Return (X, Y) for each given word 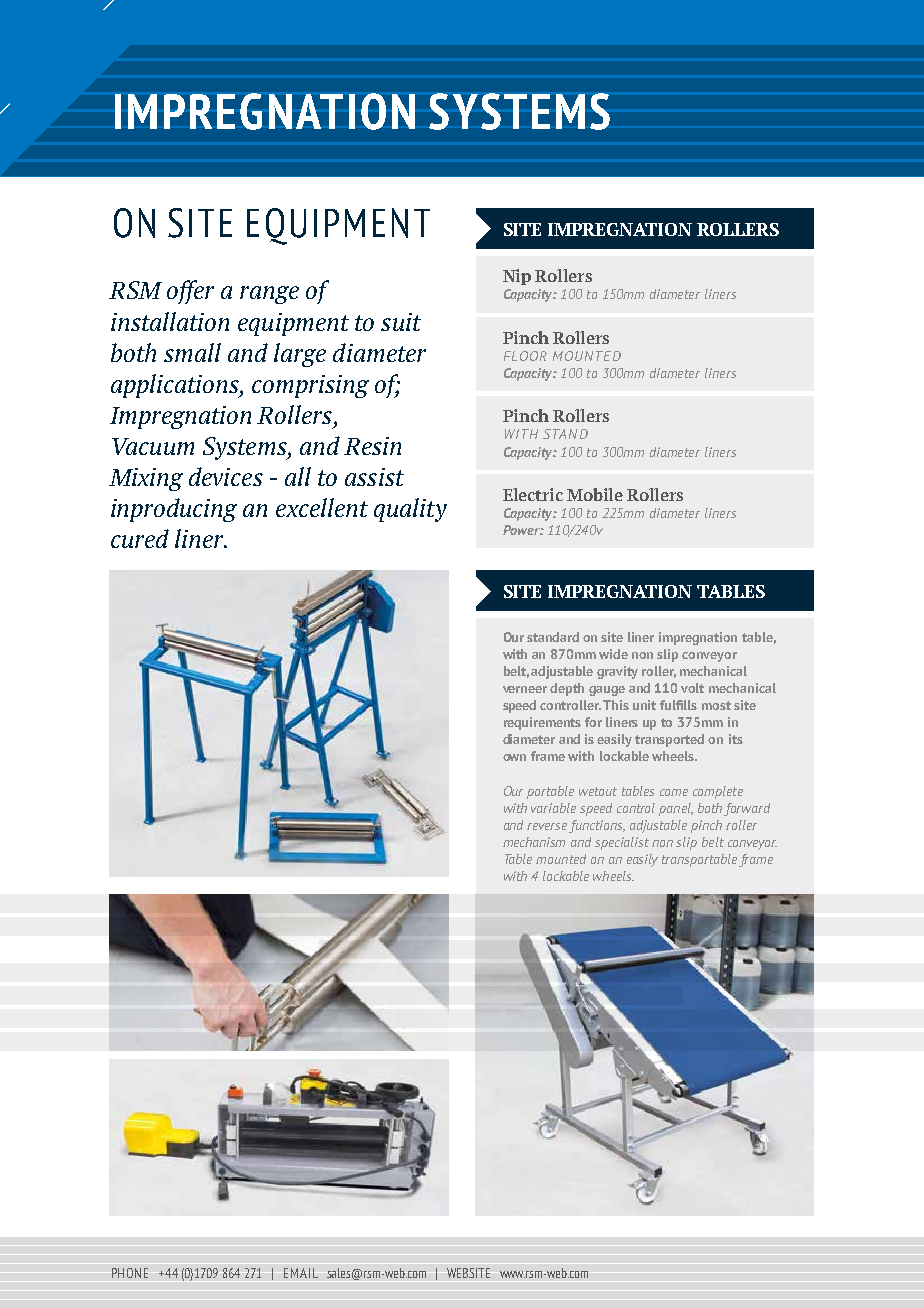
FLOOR (525, 356)
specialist (622, 843)
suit (401, 322)
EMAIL (301, 1273)
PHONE (130, 1273)
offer (190, 292)
